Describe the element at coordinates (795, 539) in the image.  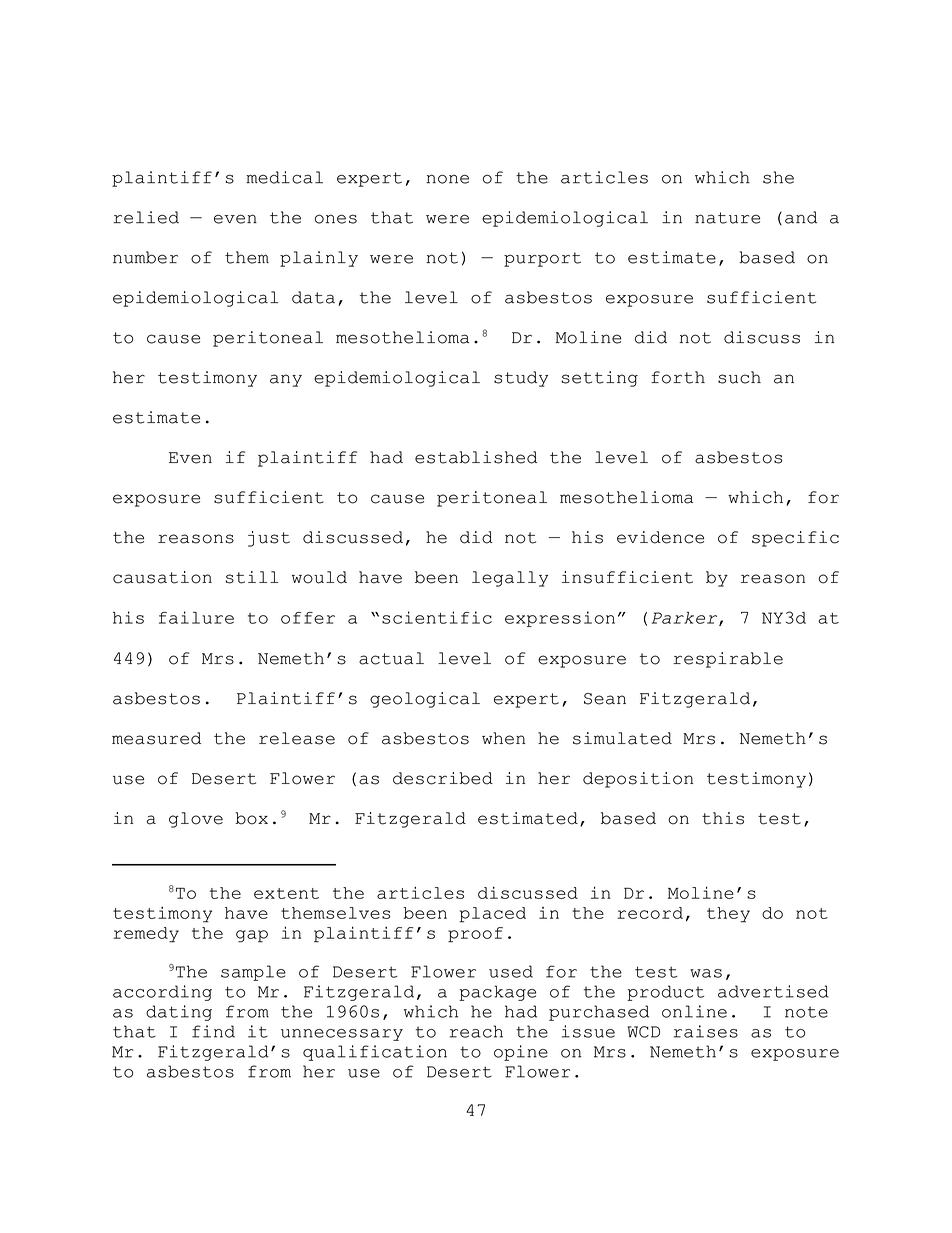
I see `specific` at that location.
